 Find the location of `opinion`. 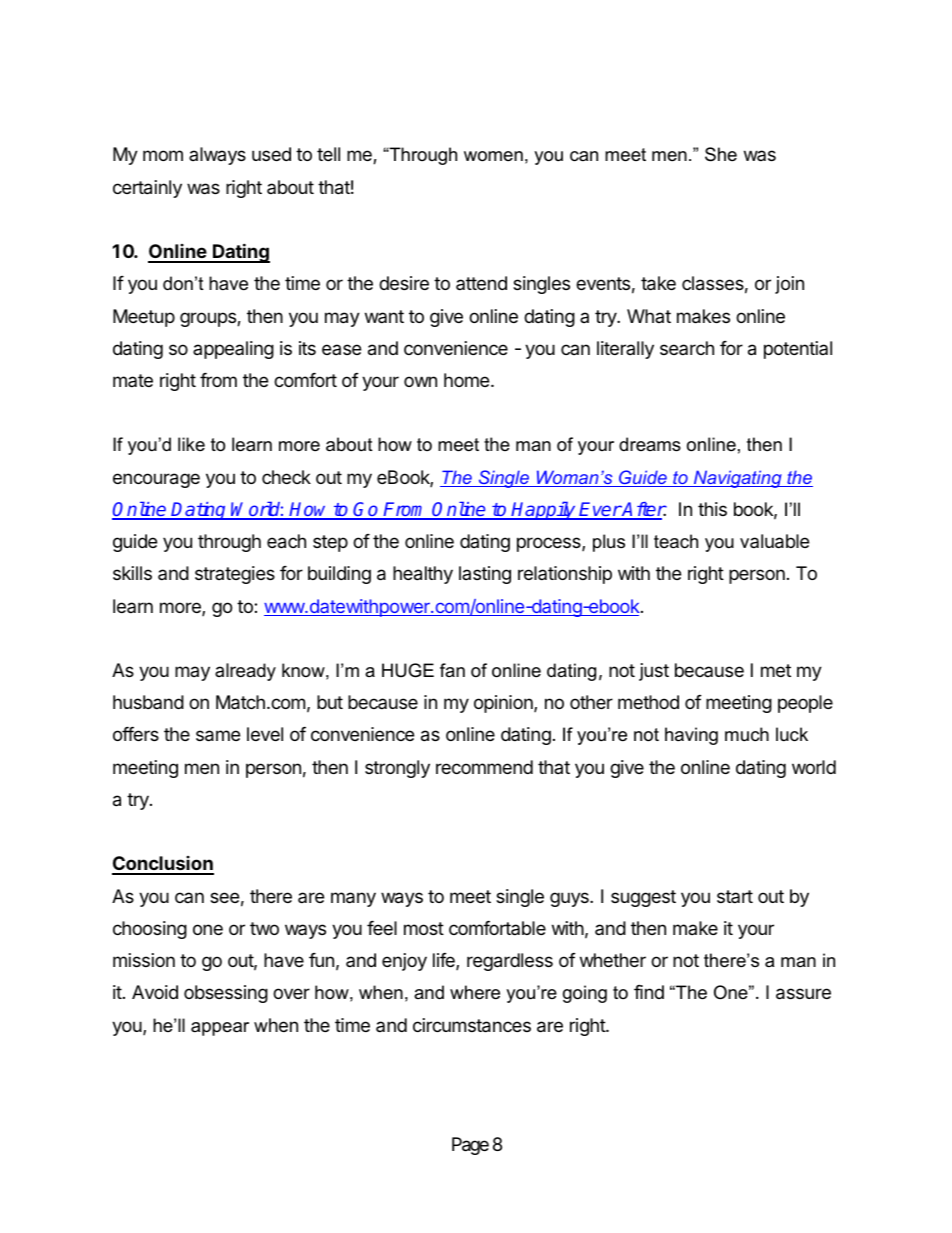

opinion is located at coordinates (504, 704).
